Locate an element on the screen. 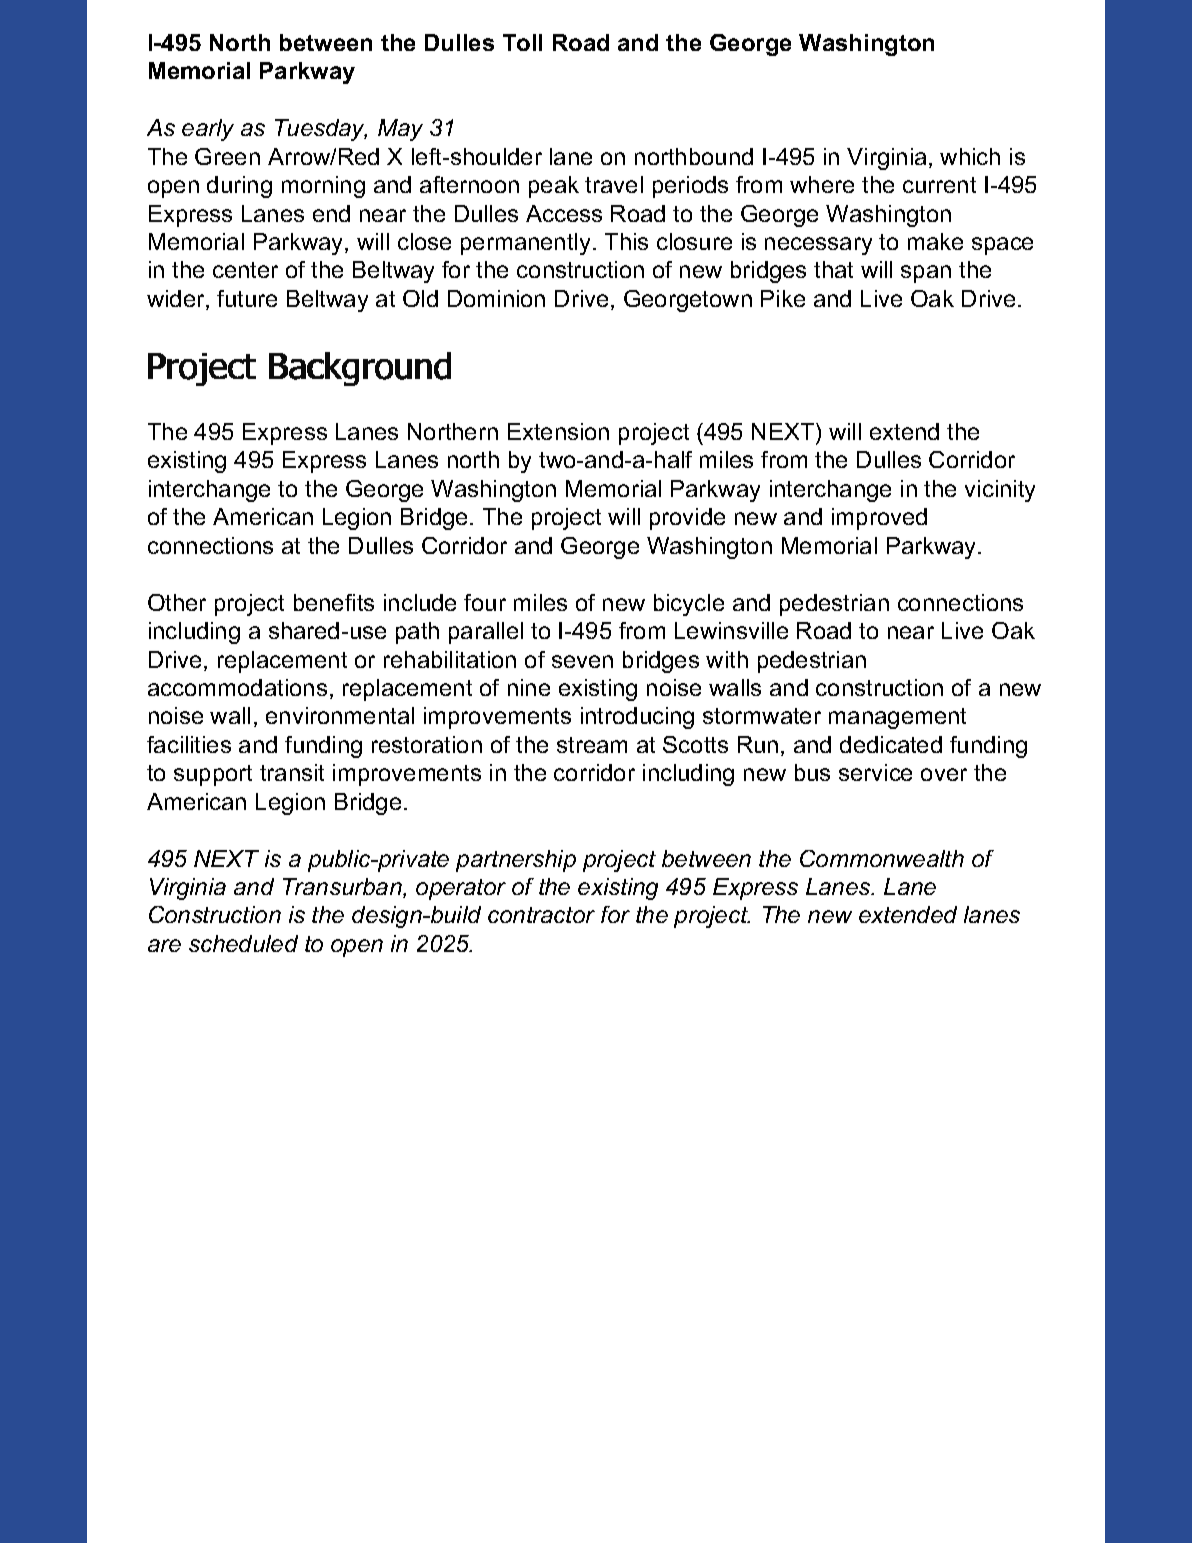 The image size is (1192, 1543). Toll is located at coordinates (522, 42).
